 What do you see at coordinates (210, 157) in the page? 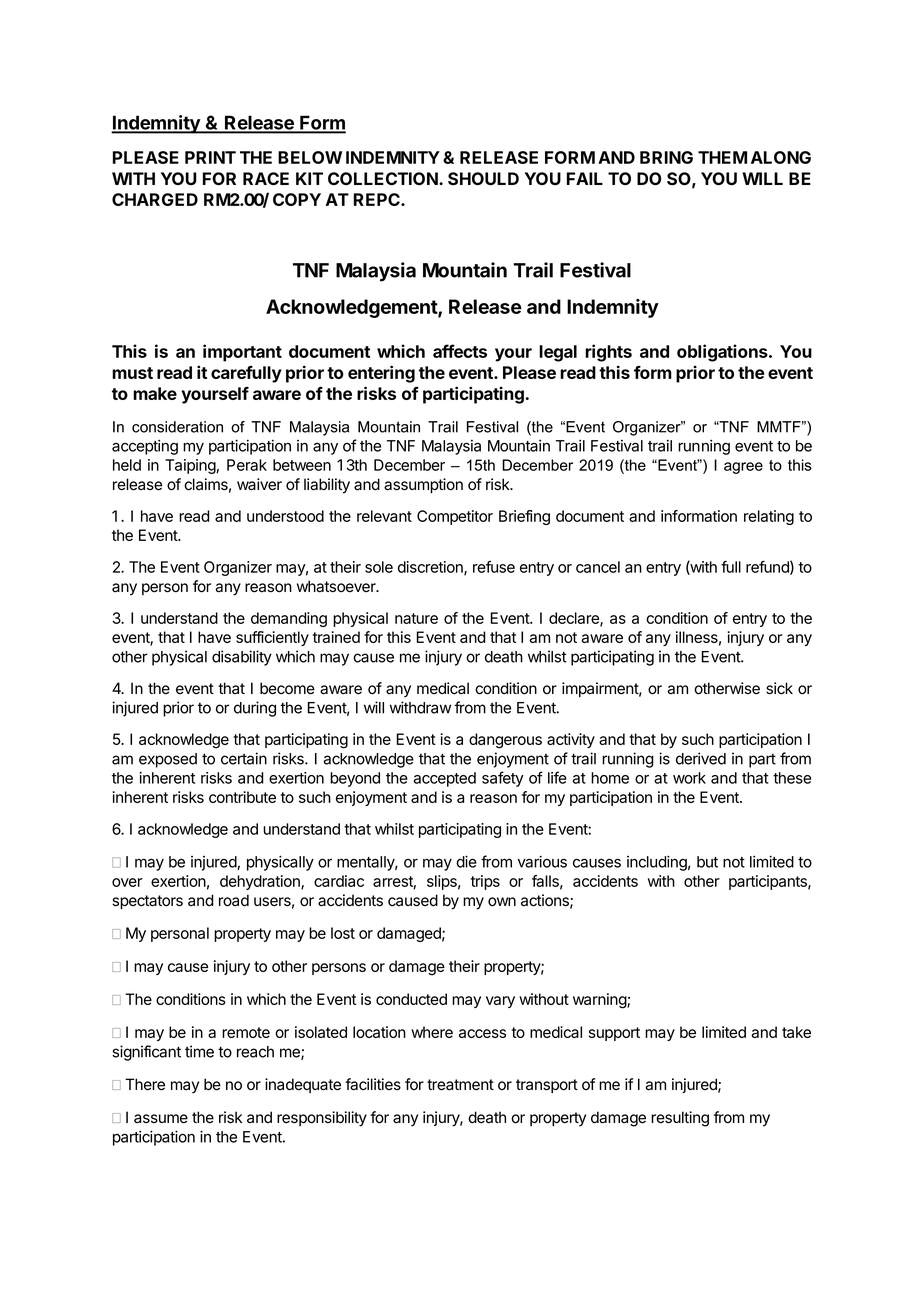
I see `PRINT` at bounding box center [210, 157].
